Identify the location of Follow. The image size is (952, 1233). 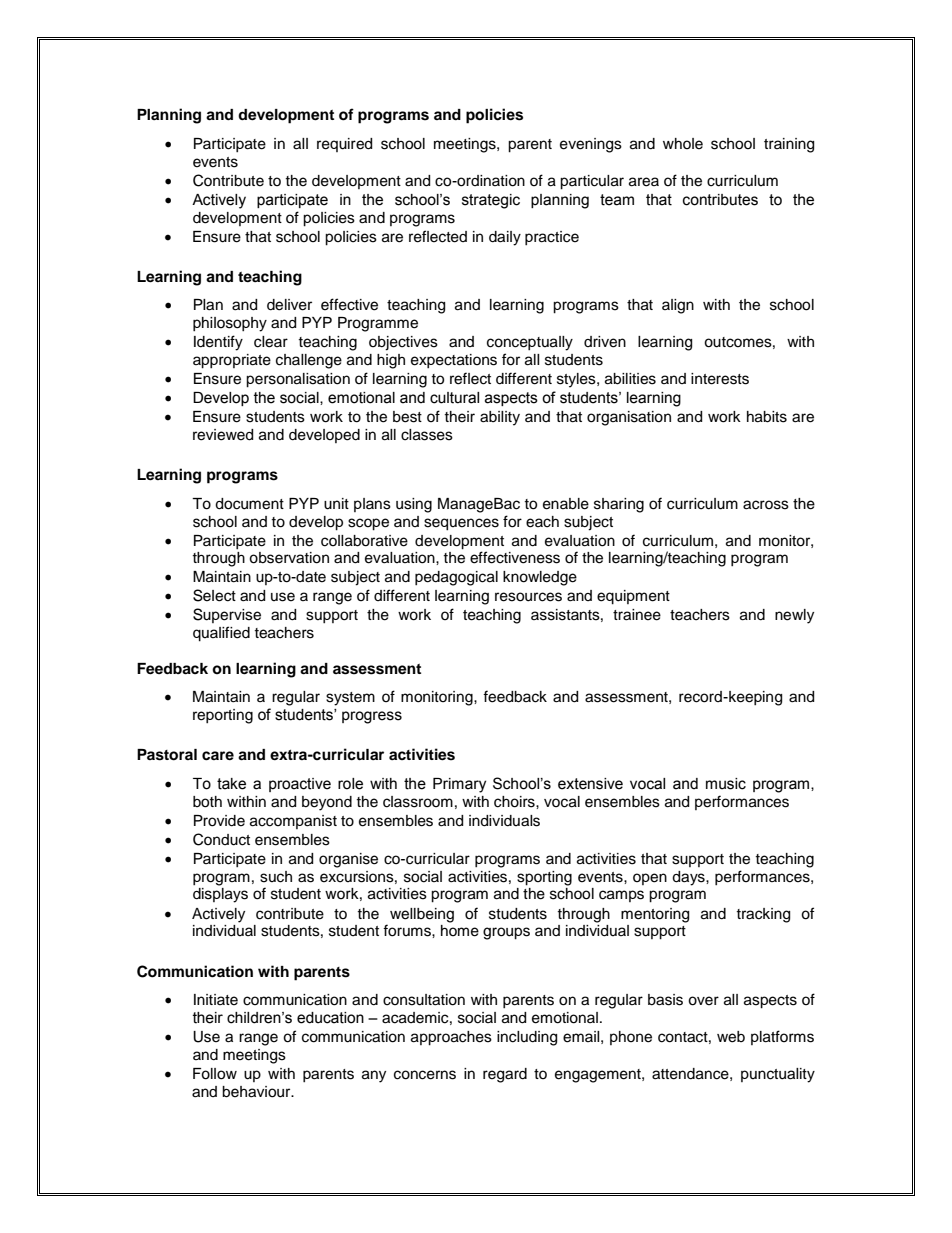
(215, 1074).
